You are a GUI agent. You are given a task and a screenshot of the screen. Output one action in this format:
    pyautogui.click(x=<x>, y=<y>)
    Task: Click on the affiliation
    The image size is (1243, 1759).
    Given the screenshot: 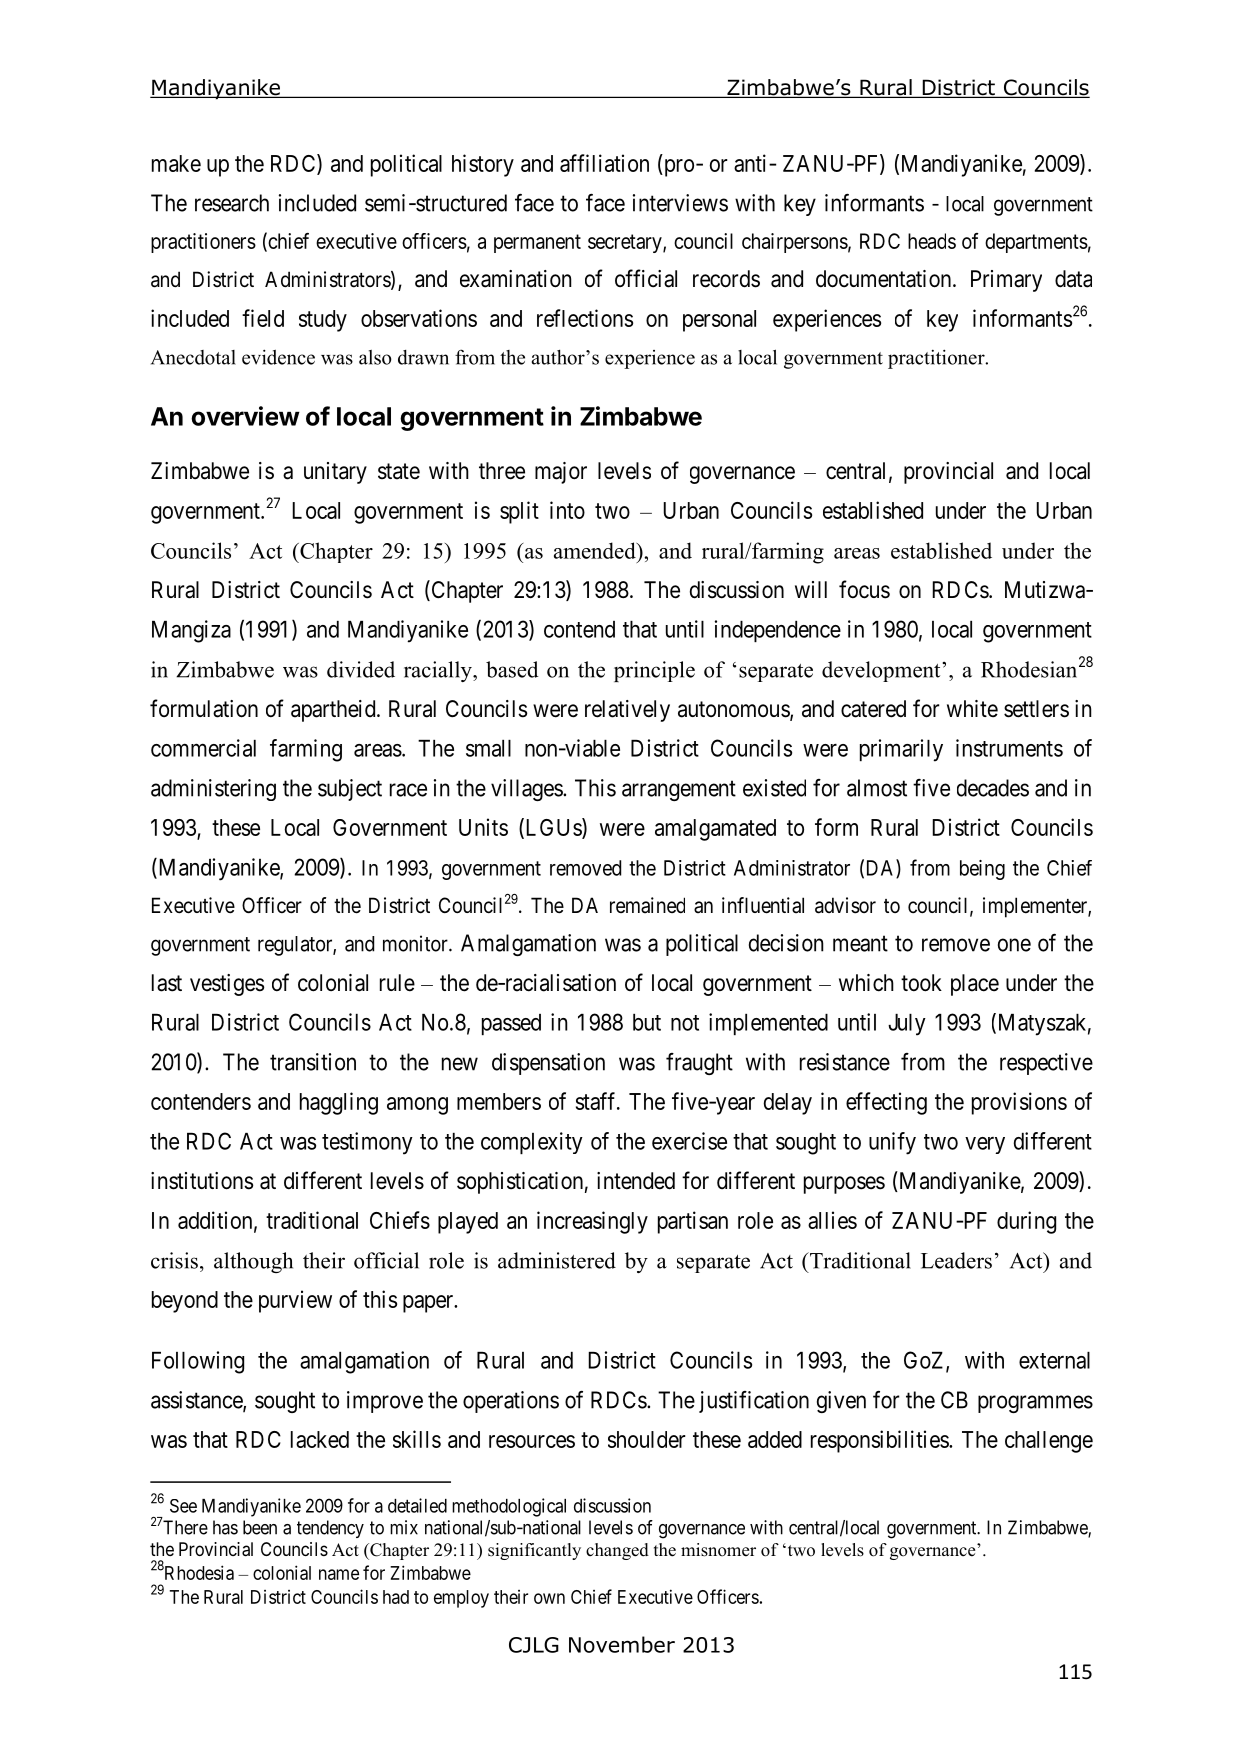 What is the action you would take?
    pyautogui.click(x=604, y=163)
